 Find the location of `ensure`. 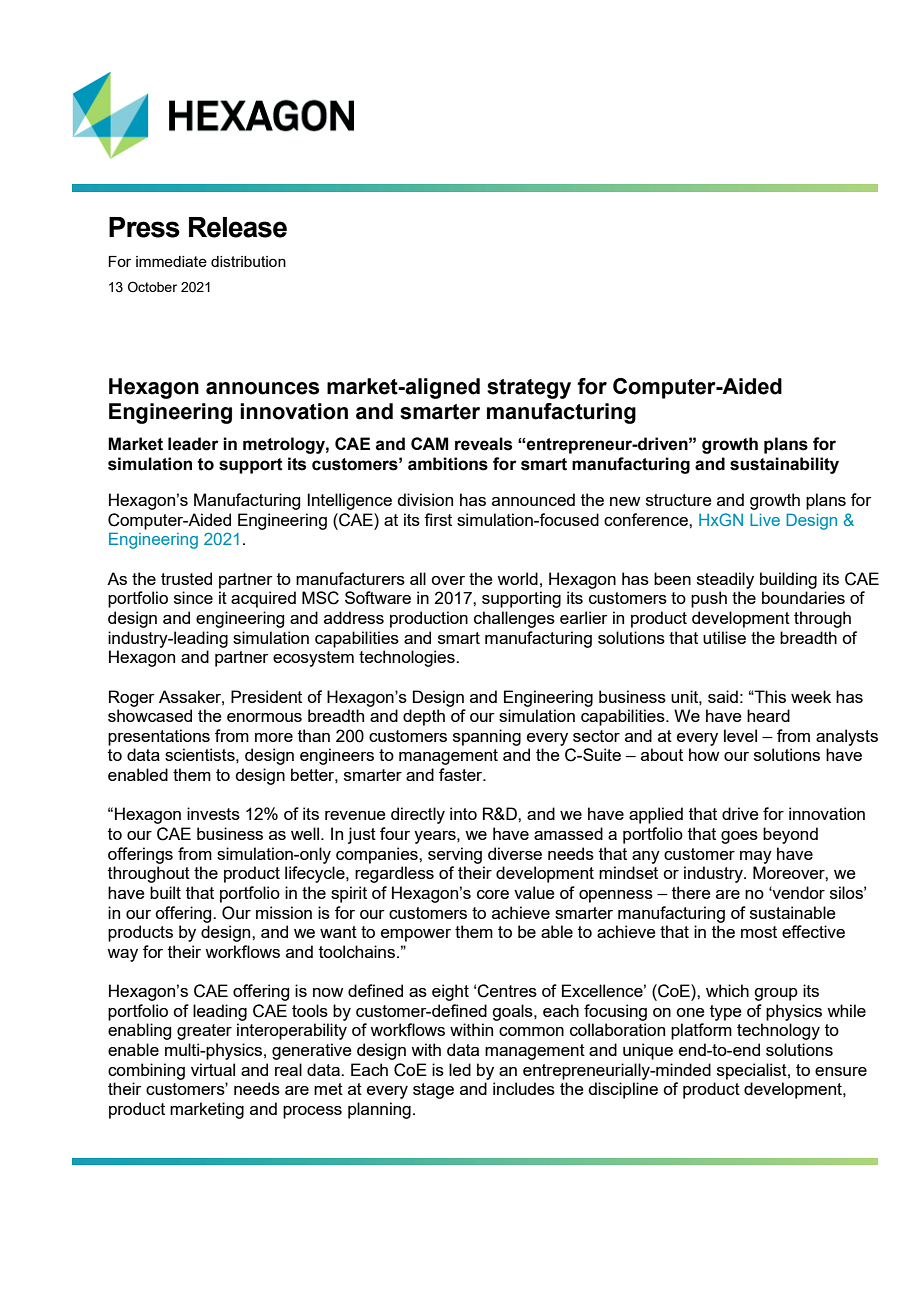

ensure is located at coordinates (841, 1071).
